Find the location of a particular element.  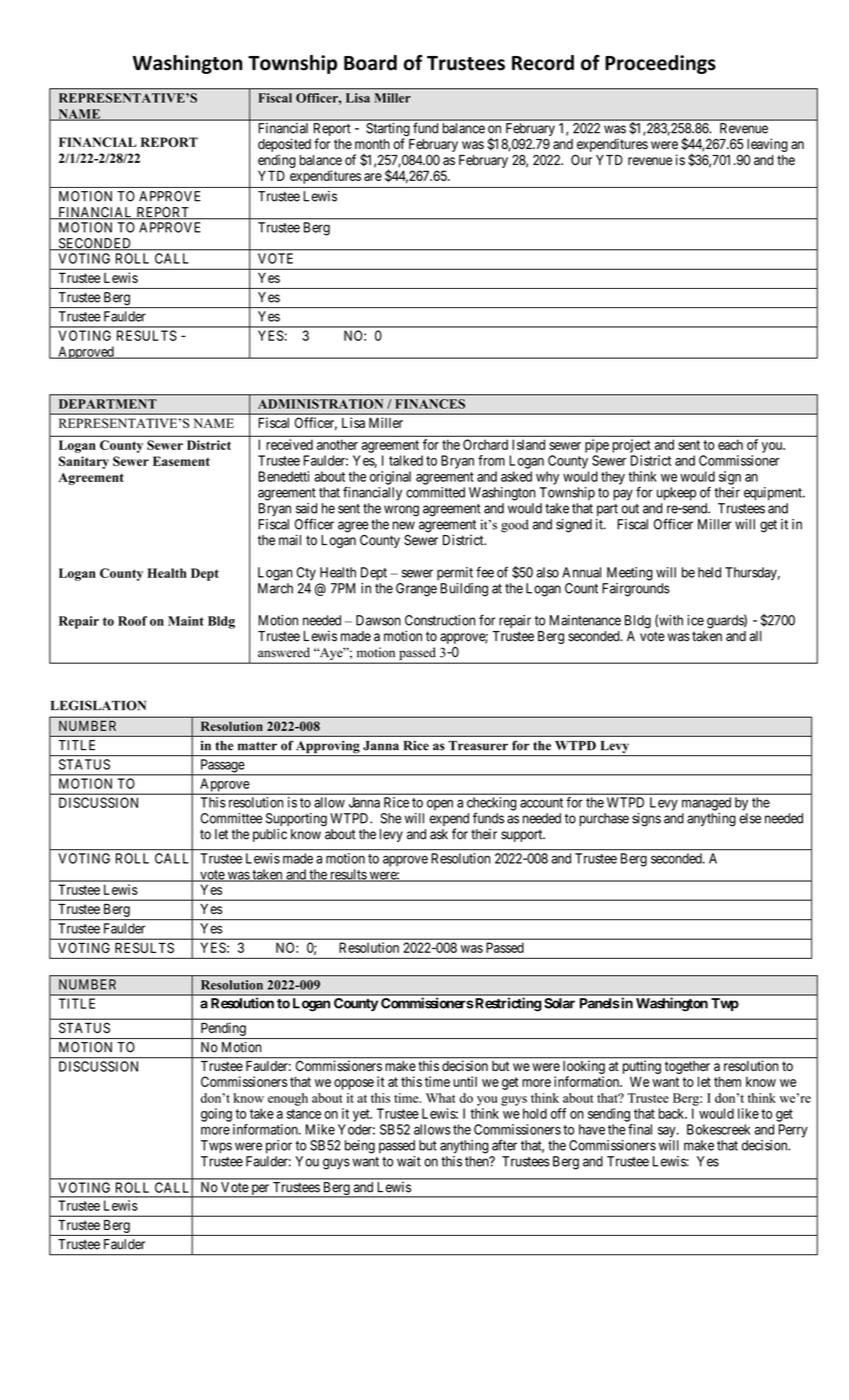

Roof is located at coordinates (132, 621).
